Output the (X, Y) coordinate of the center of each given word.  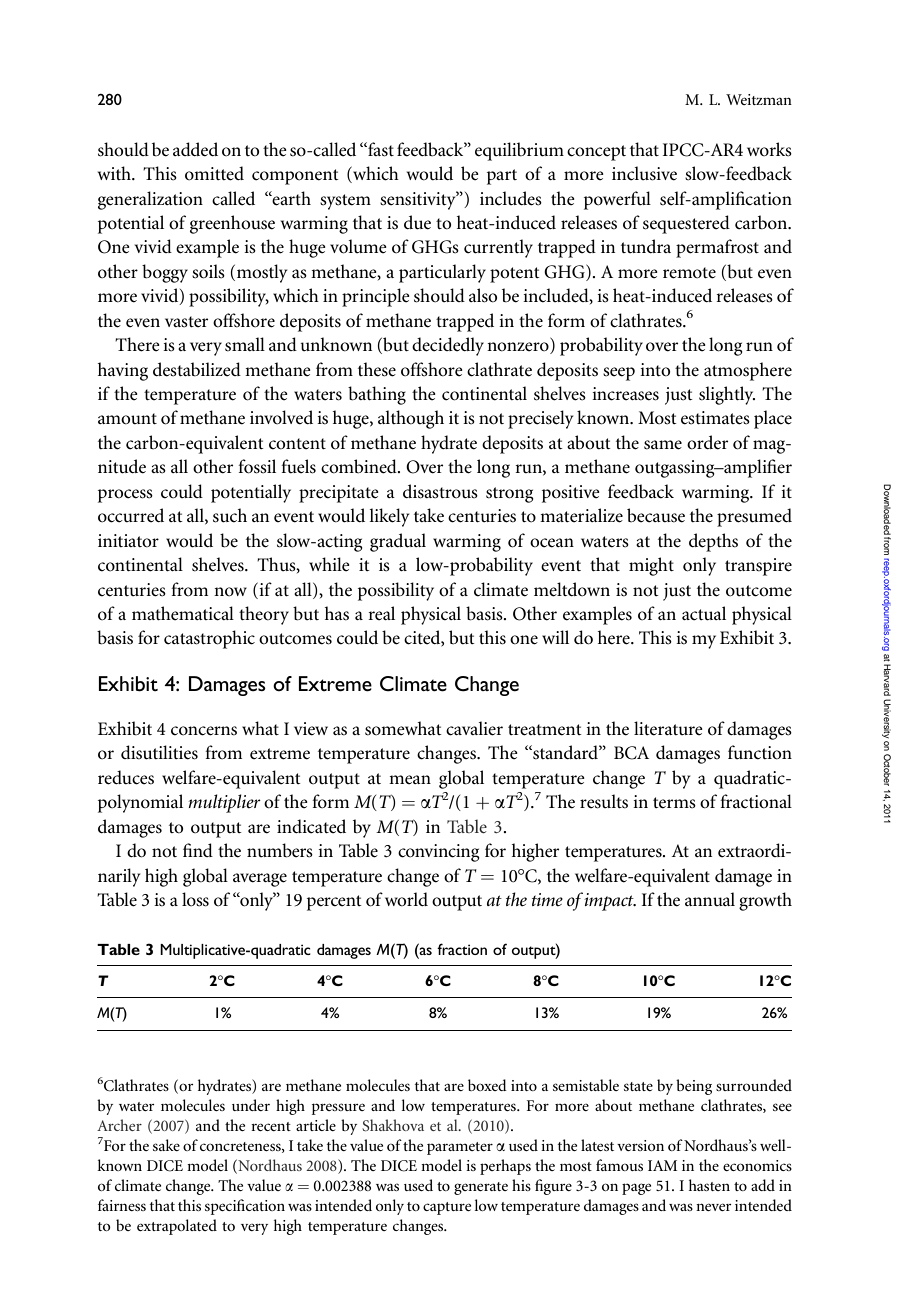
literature (668, 728)
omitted (214, 173)
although (411, 419)
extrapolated (177, 1227)
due (417, 222)
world (406, 899)
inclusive (644, 173)
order (707, 442)
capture (447, 1208)
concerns (204, 731)
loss (195, 899)
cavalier (474, 728)
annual (710, 899)
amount (127, 419)
